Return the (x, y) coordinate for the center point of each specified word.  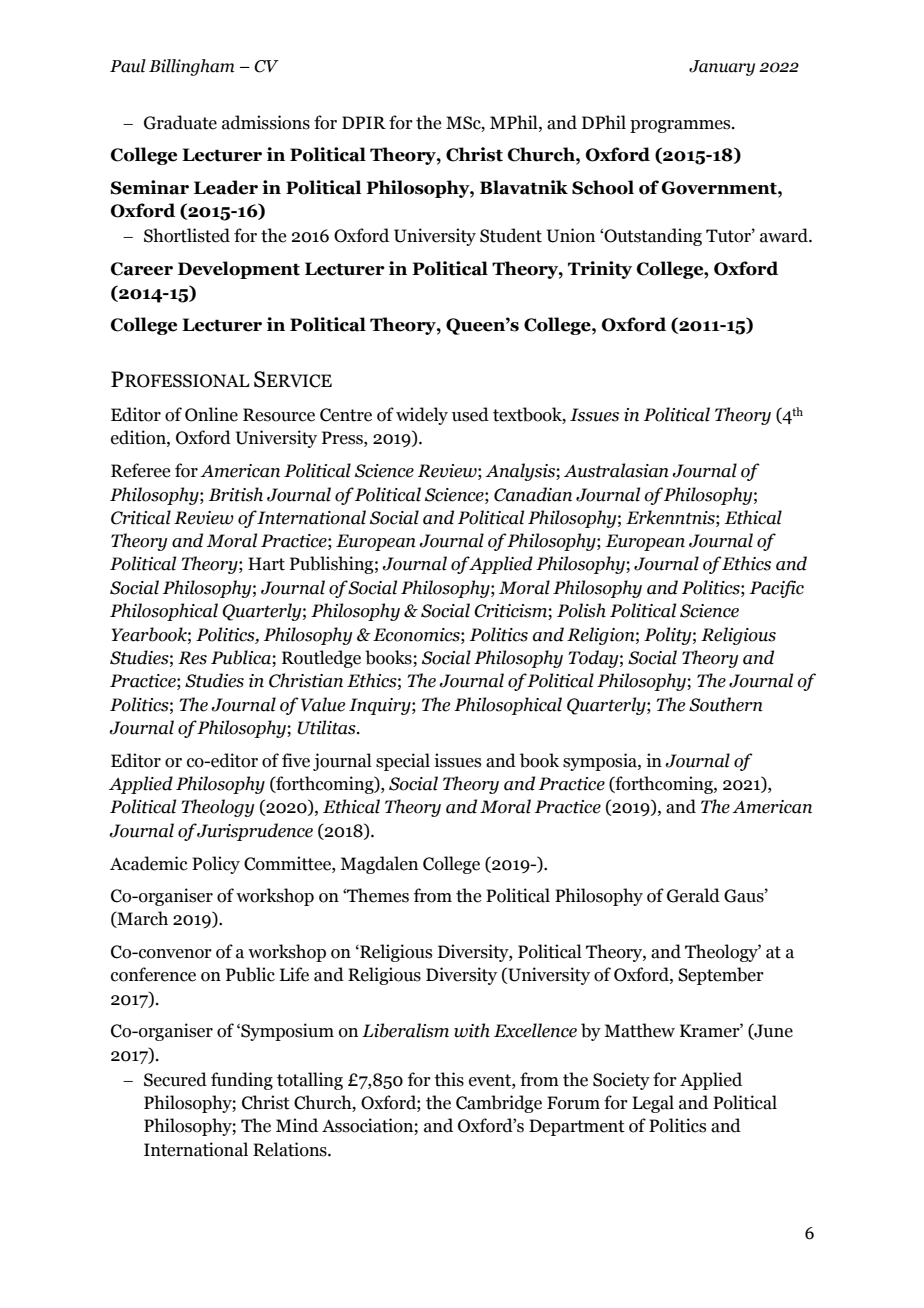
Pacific (777, 589)
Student (511, 235)
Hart (266, 564)
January (722, 68)
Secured (175, 1079)
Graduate (180, 122)
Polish (581, 610)
